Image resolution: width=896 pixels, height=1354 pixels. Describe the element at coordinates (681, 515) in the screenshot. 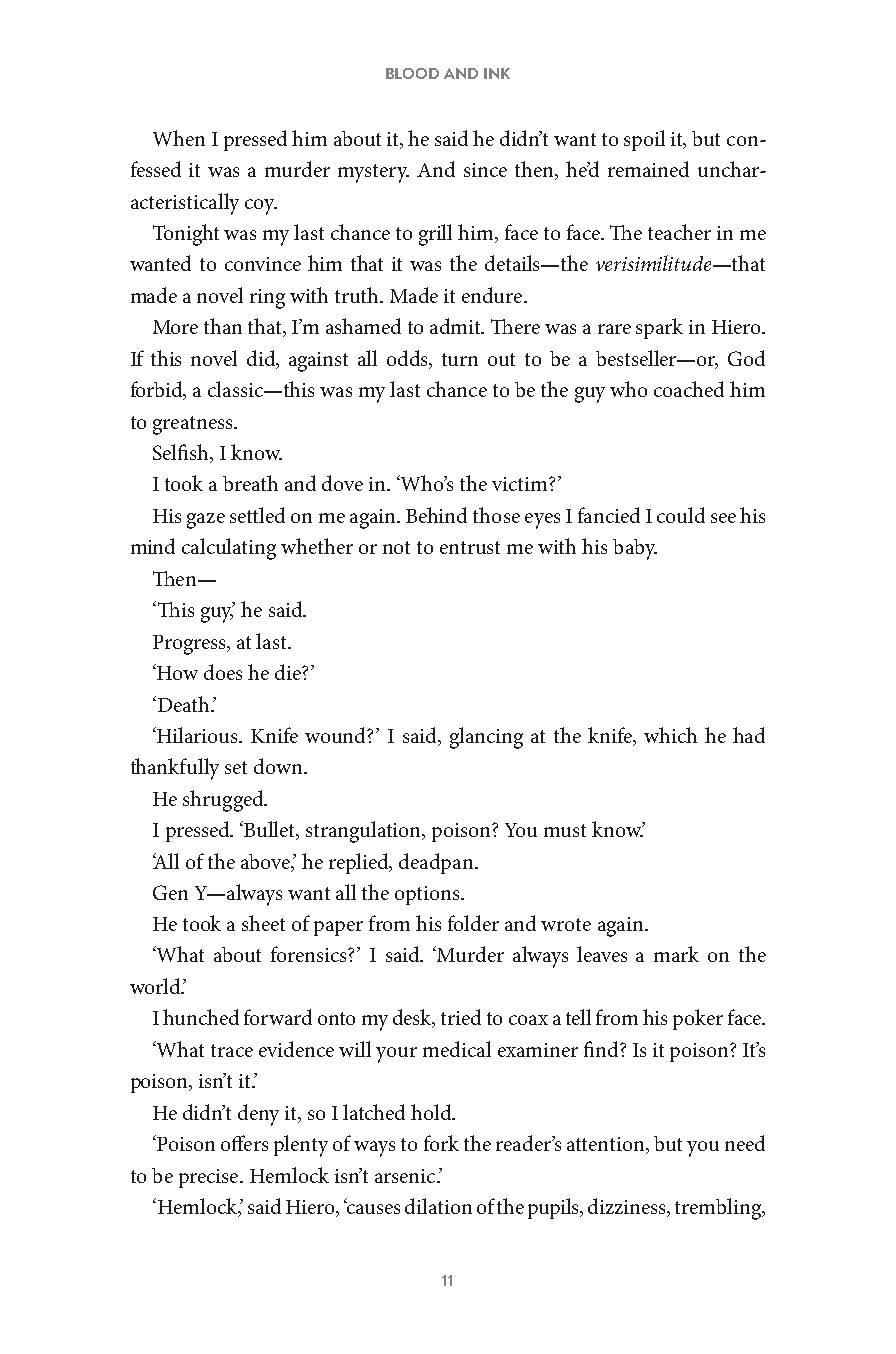

I see `could` at that location.
